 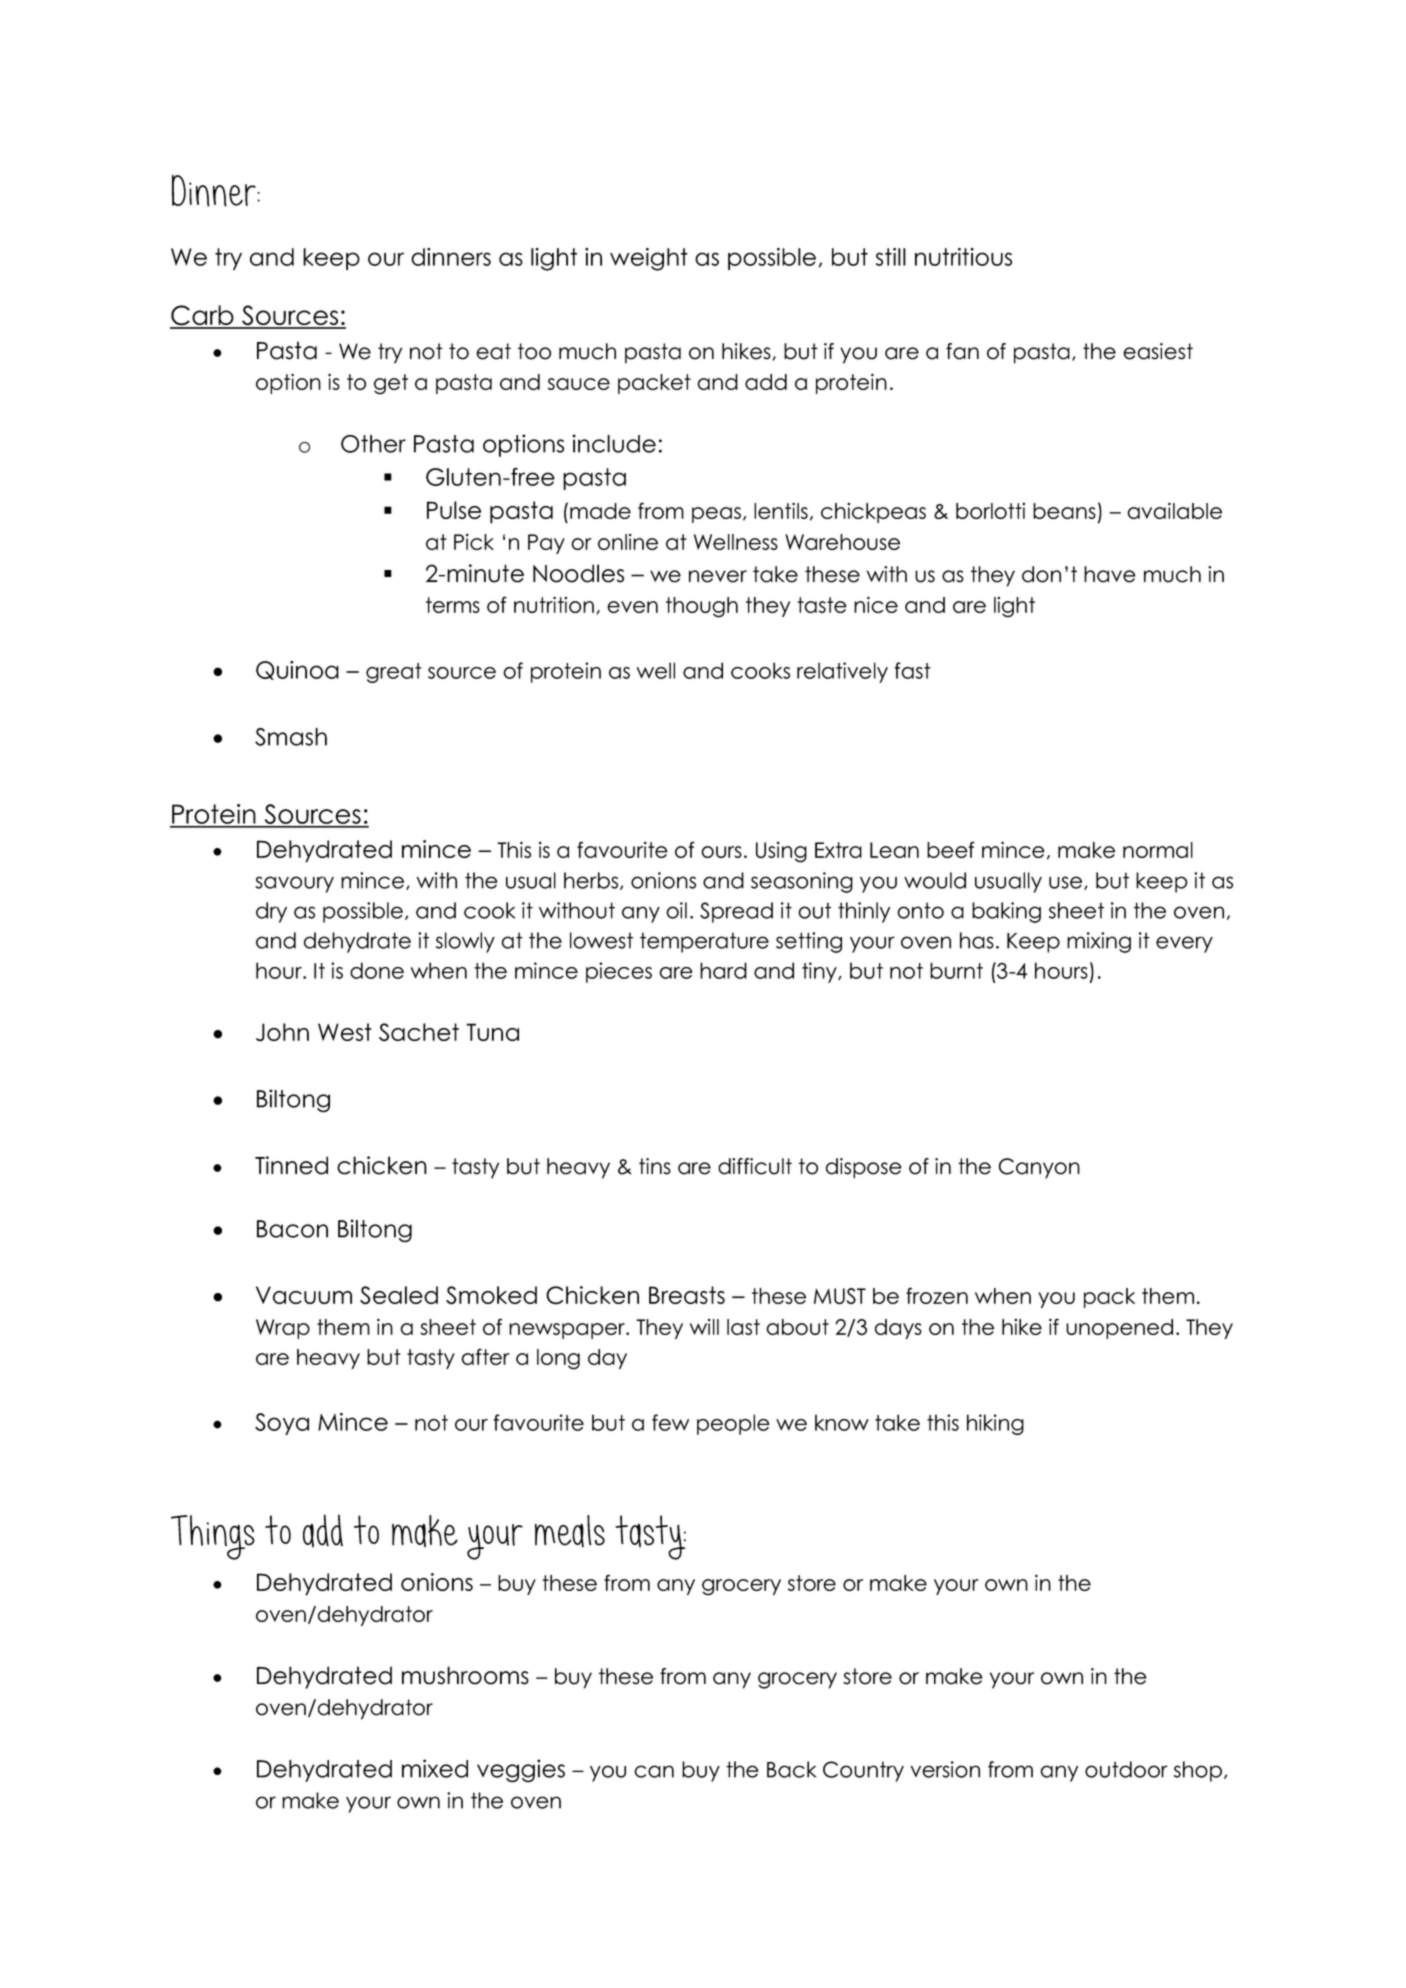 What do you see at coordinates (1158, 351) in the screenshot?
I see `easiest` at bounding box center [1158, 351].
